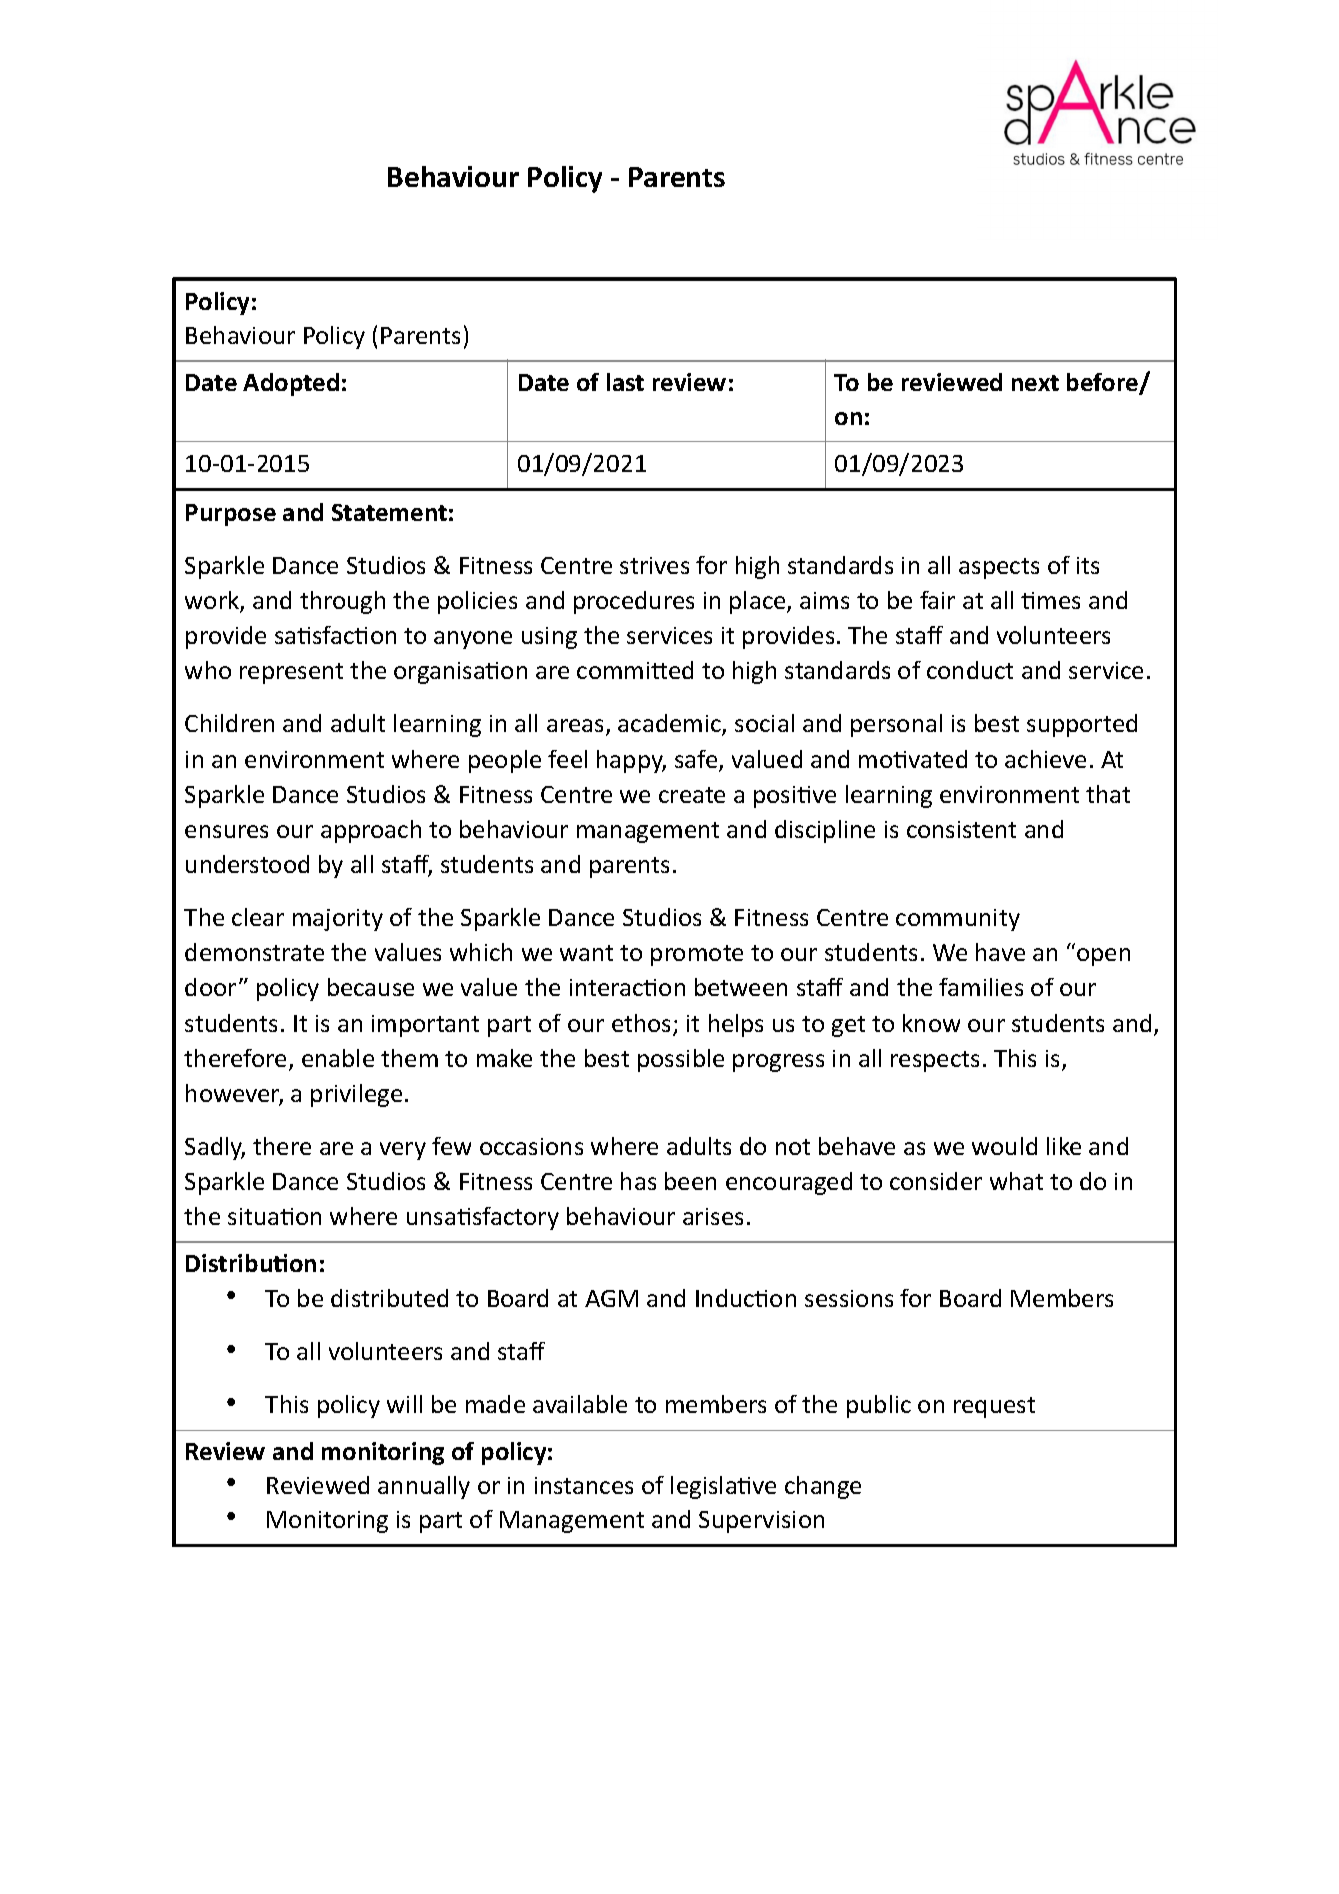 The width and height of the screenshot is (1339, 1894). I want to click on has, so click(638, 1181).
